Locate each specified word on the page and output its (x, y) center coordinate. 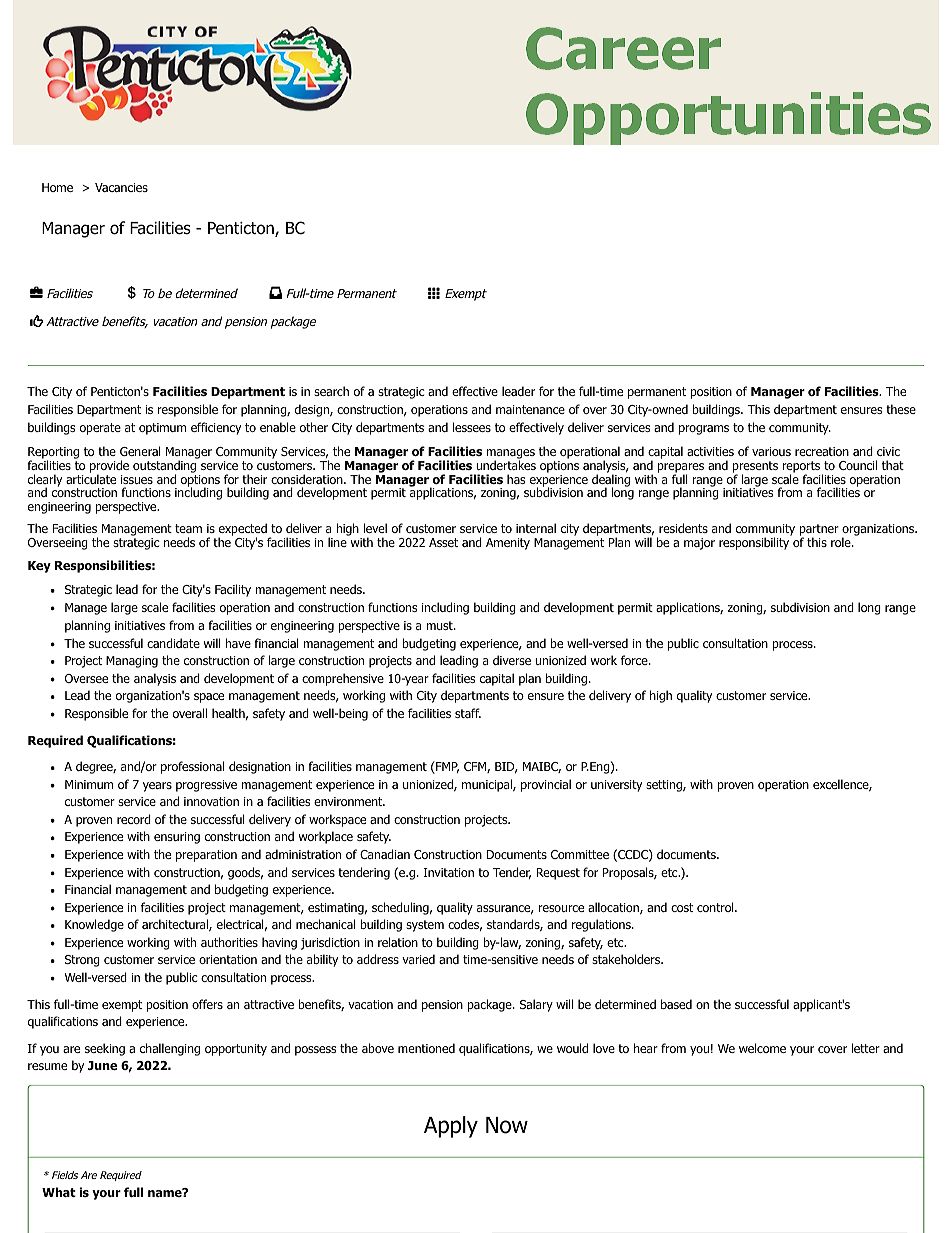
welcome (762, 1048)
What (59, 1192)
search (331, 391)
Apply (451, 1127)
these (901, 409)
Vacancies (121, 187)
